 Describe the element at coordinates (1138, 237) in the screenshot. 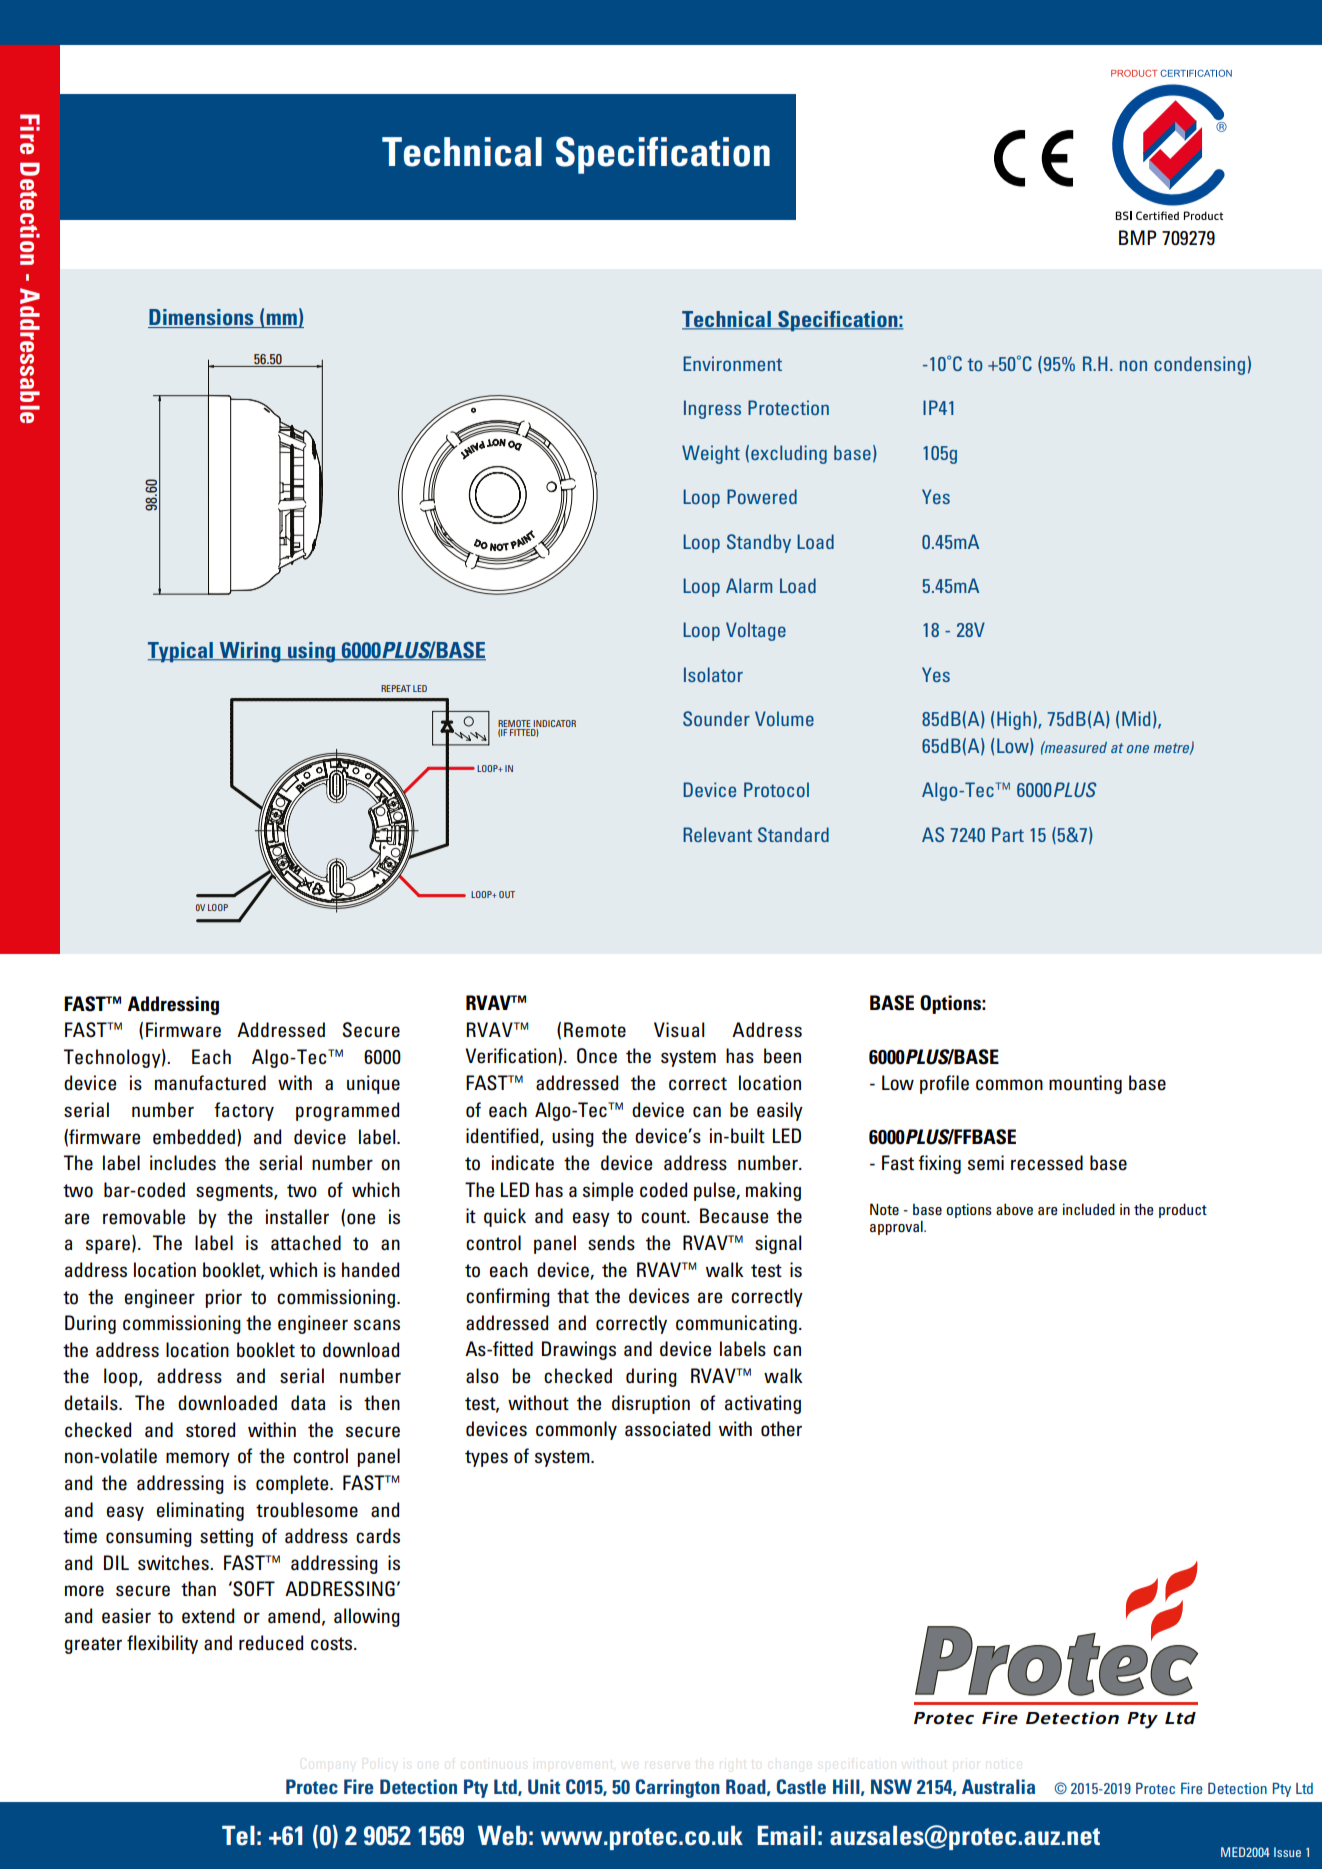

I see `BMP` at that location.
